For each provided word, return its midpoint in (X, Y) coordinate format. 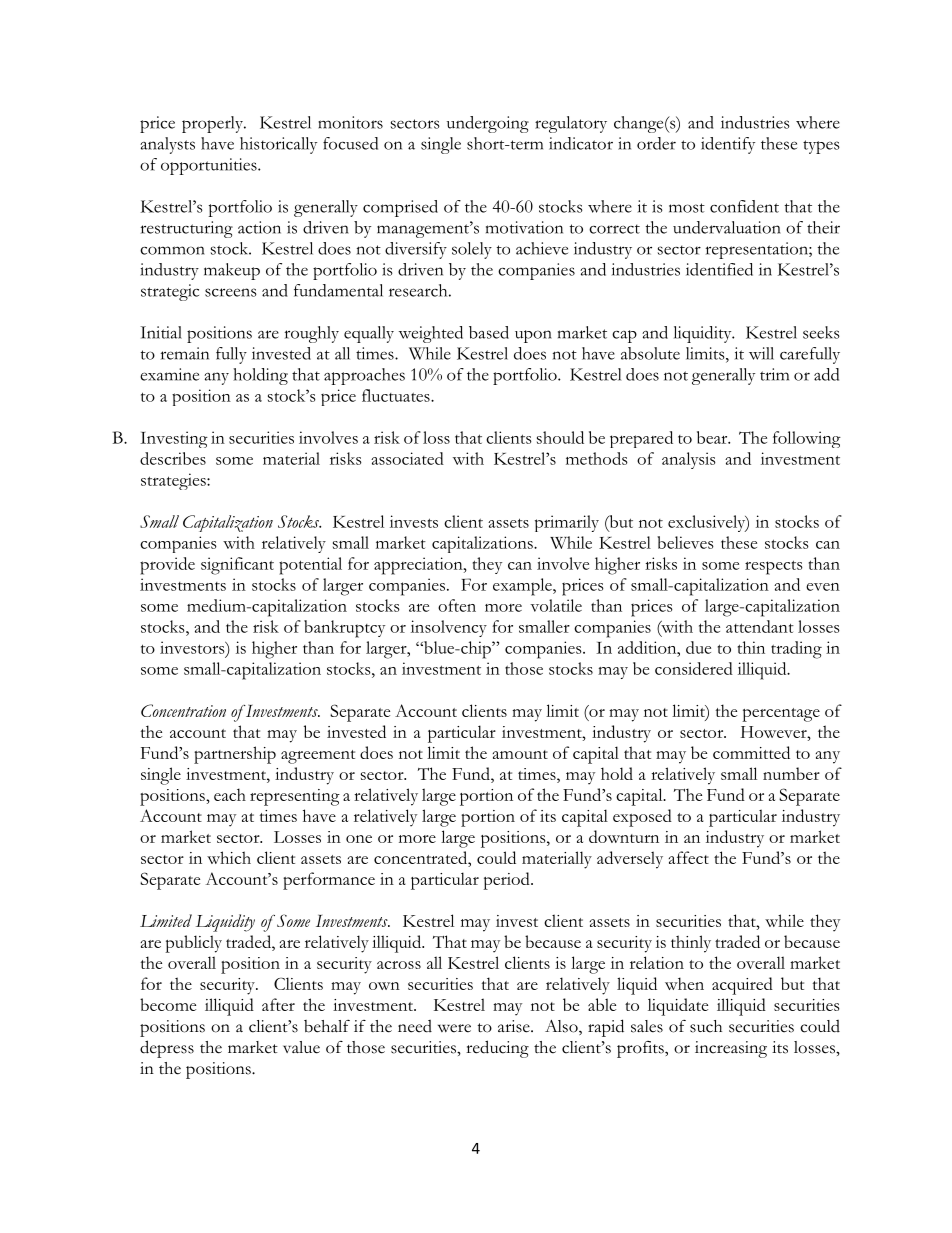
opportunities (210, 166)
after (278, 1004)
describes (173, 458)
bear (713, 437)
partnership (235, 755)
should (560, 437)
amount (520, 754)
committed (751, 752)
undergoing (488, 124)
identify (728, 145)
